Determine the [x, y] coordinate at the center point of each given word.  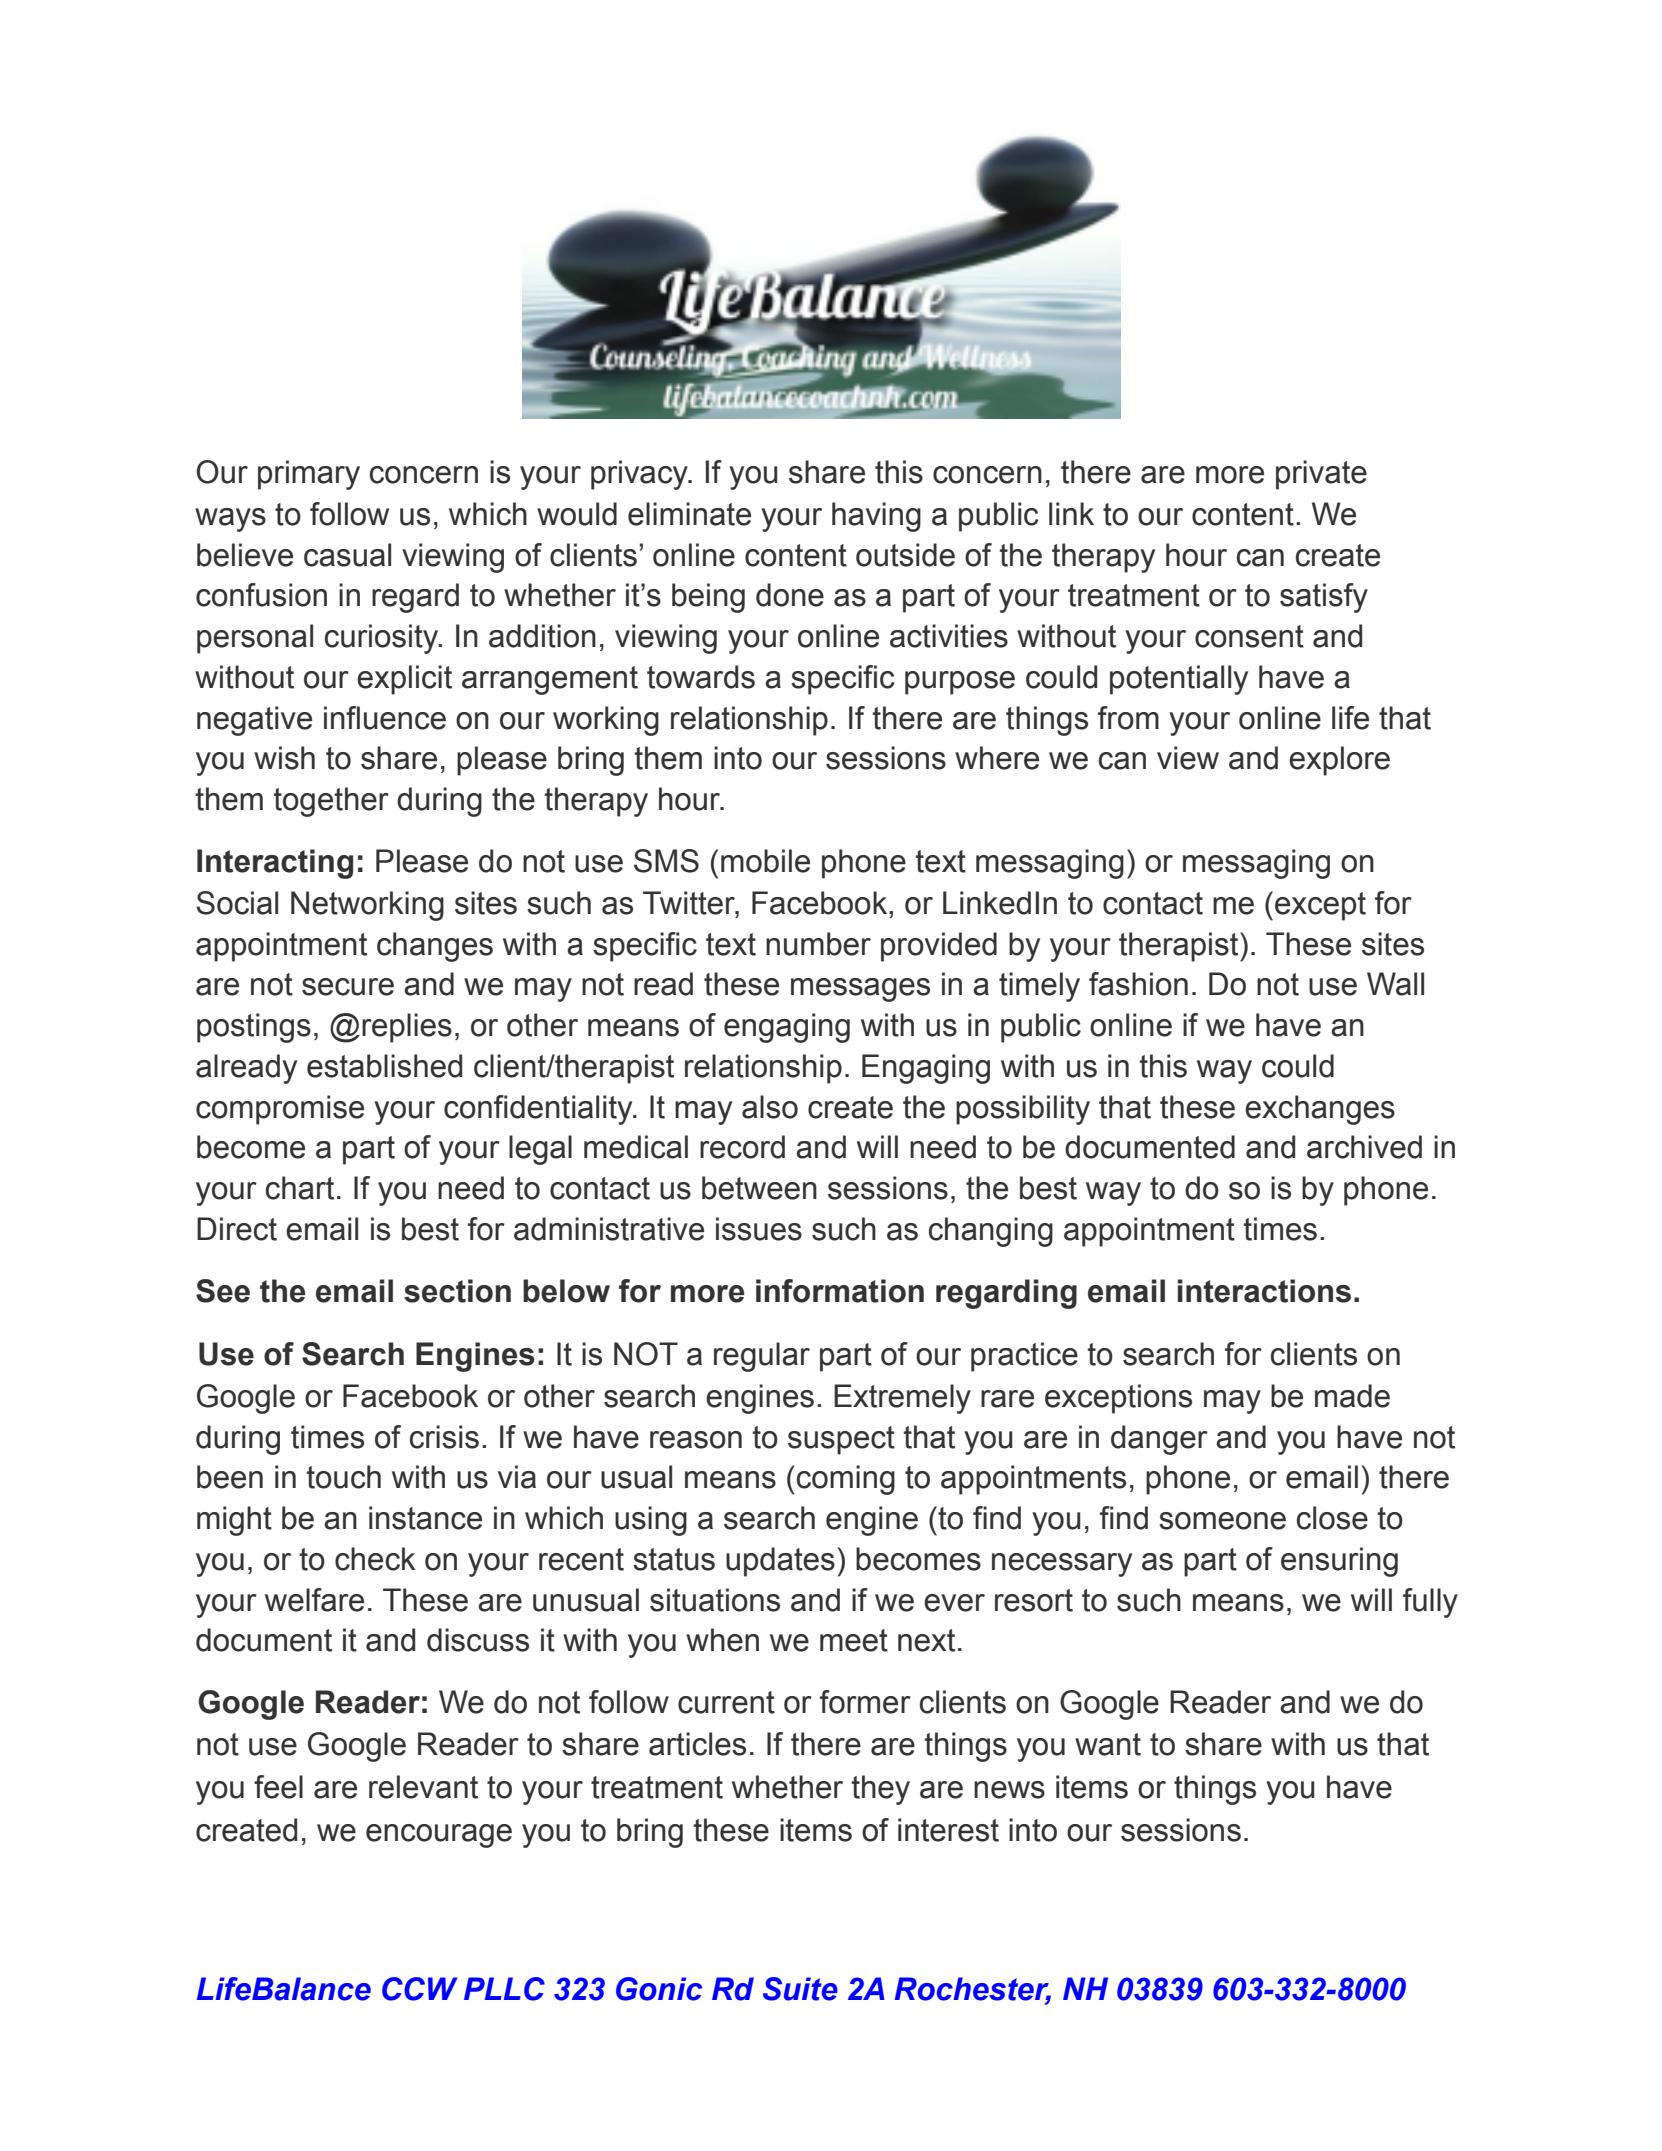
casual [347, 555]
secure [348, 987]
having [876, 517]
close [1332, 1518]
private [1321, 475]
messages [860, 990]
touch [344, 1477]
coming [846, 1480]
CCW [420, 1989]
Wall [1395, 984]
